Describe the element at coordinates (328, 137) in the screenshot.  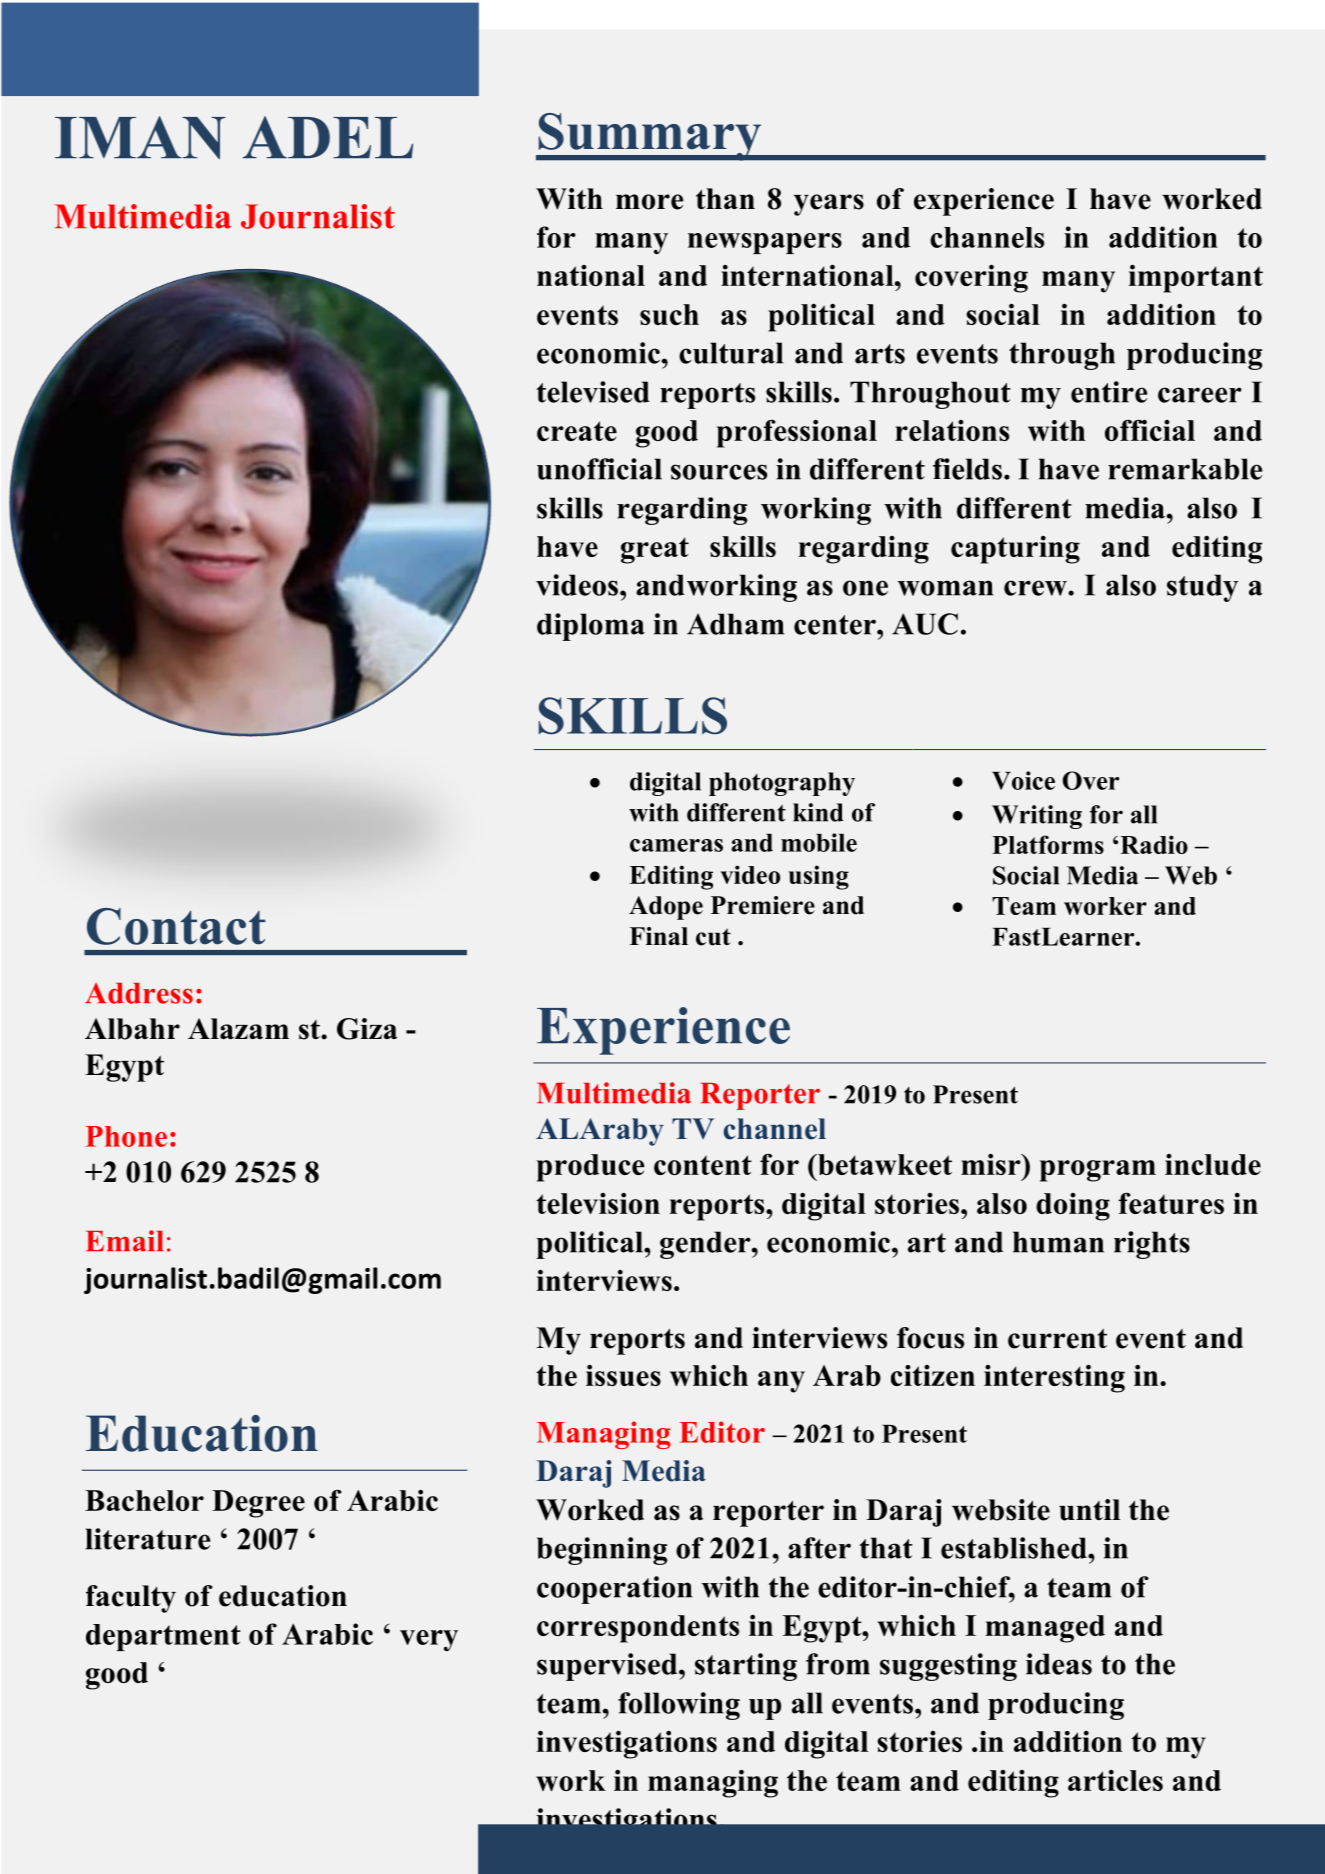
I see `ADEL` at that location.
